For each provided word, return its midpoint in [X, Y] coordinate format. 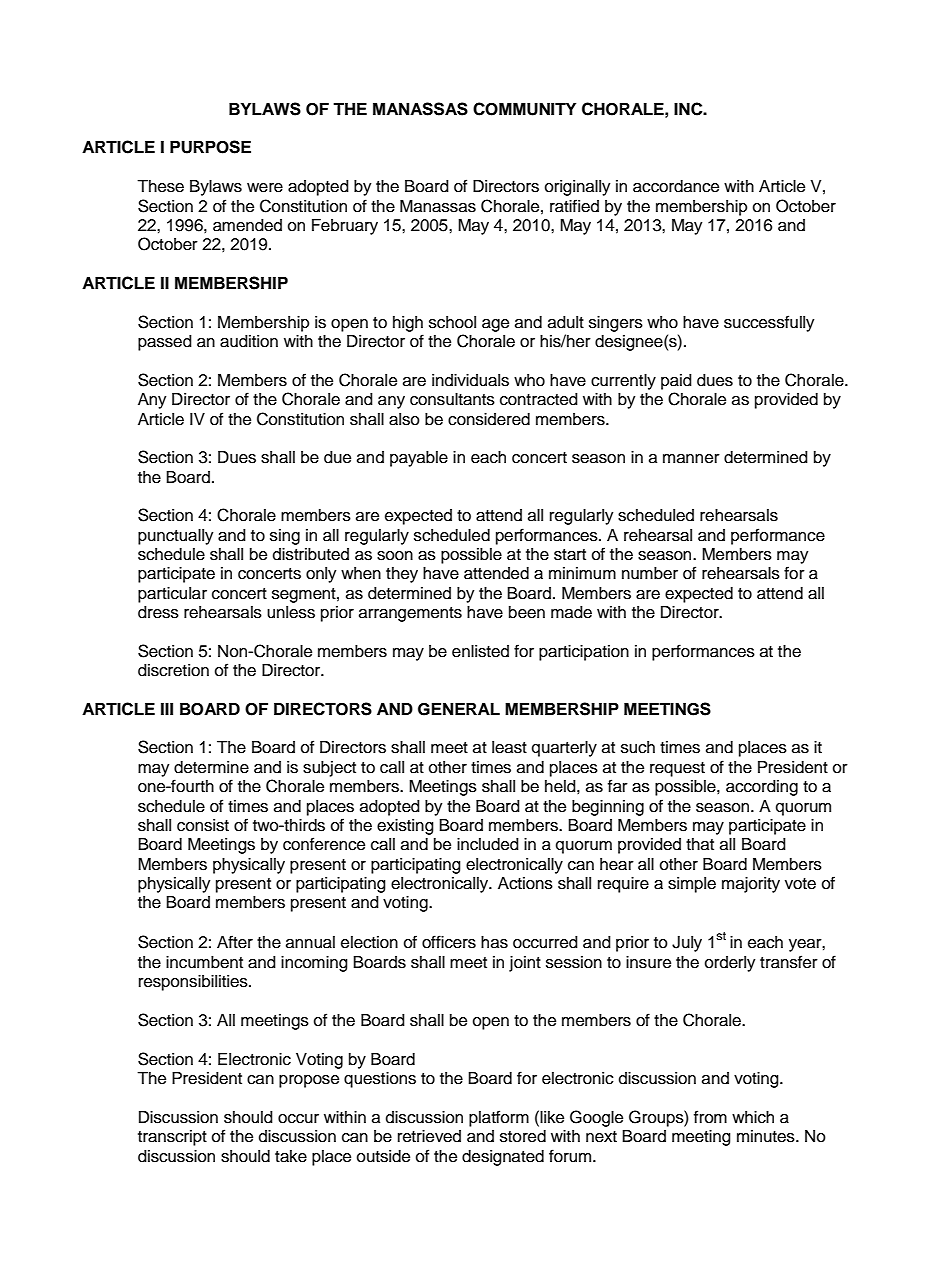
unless [291, 612]
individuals [470, 380]
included [488, 844]
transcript [172, 1138]
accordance [676, 186]
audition [249, 341]
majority [751, 885]
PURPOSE [210, 147]
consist [203, 825]
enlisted [480, 651]
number [650, 573]
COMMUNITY [524, 109]
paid [676, 382]
